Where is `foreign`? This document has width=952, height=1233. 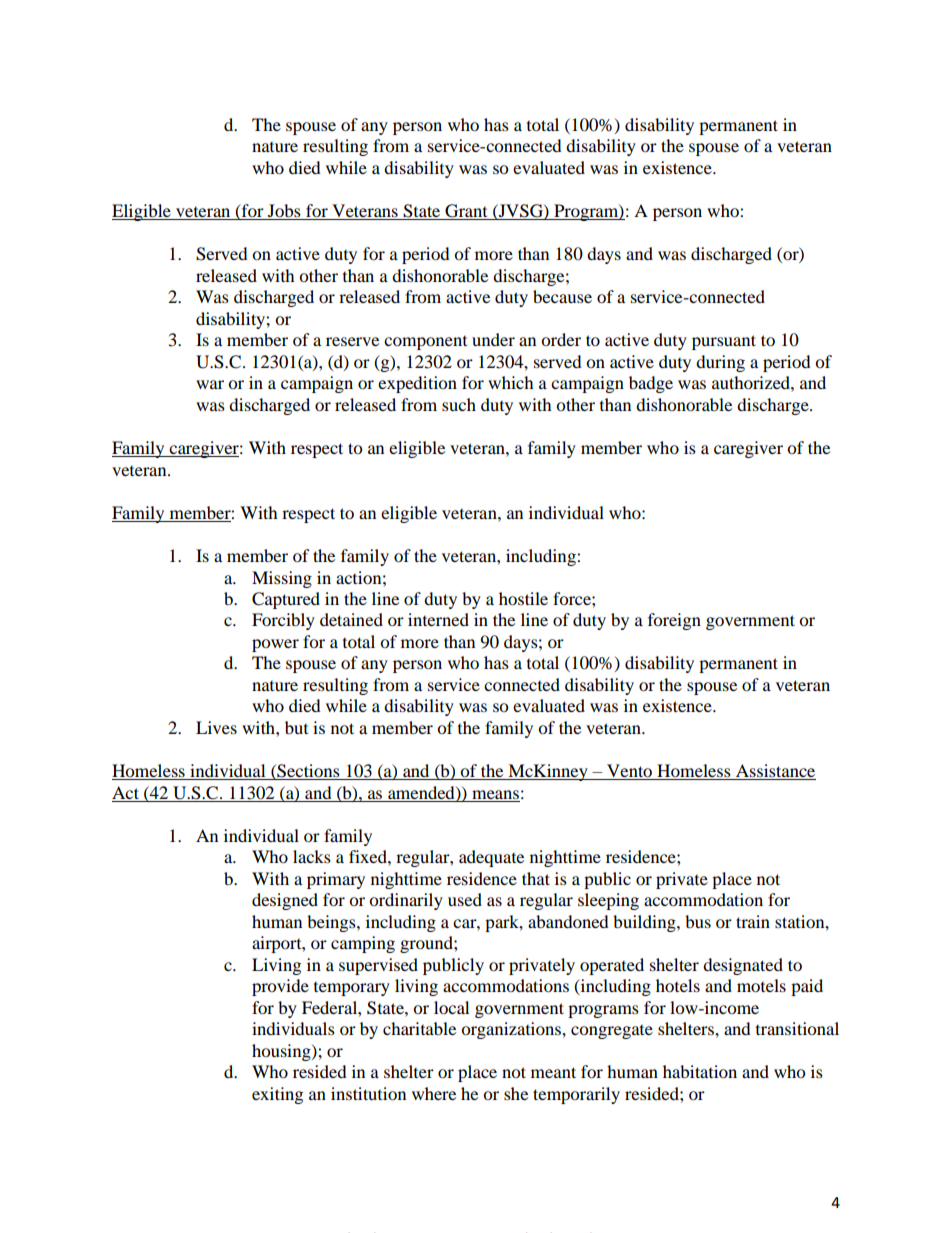 foreign is located at coordinates (674, 621).
